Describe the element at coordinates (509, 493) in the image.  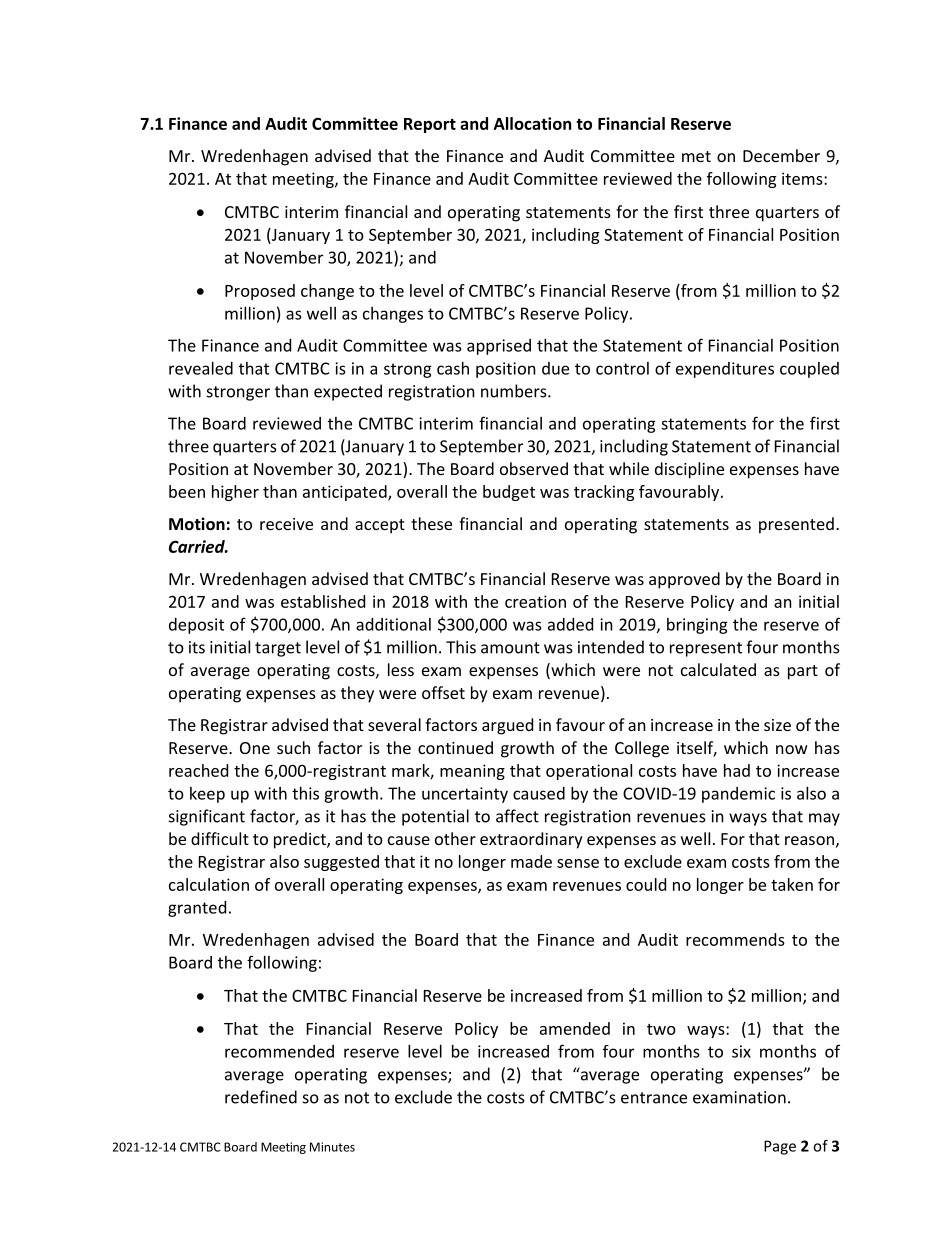
I see `budget` at that location.
